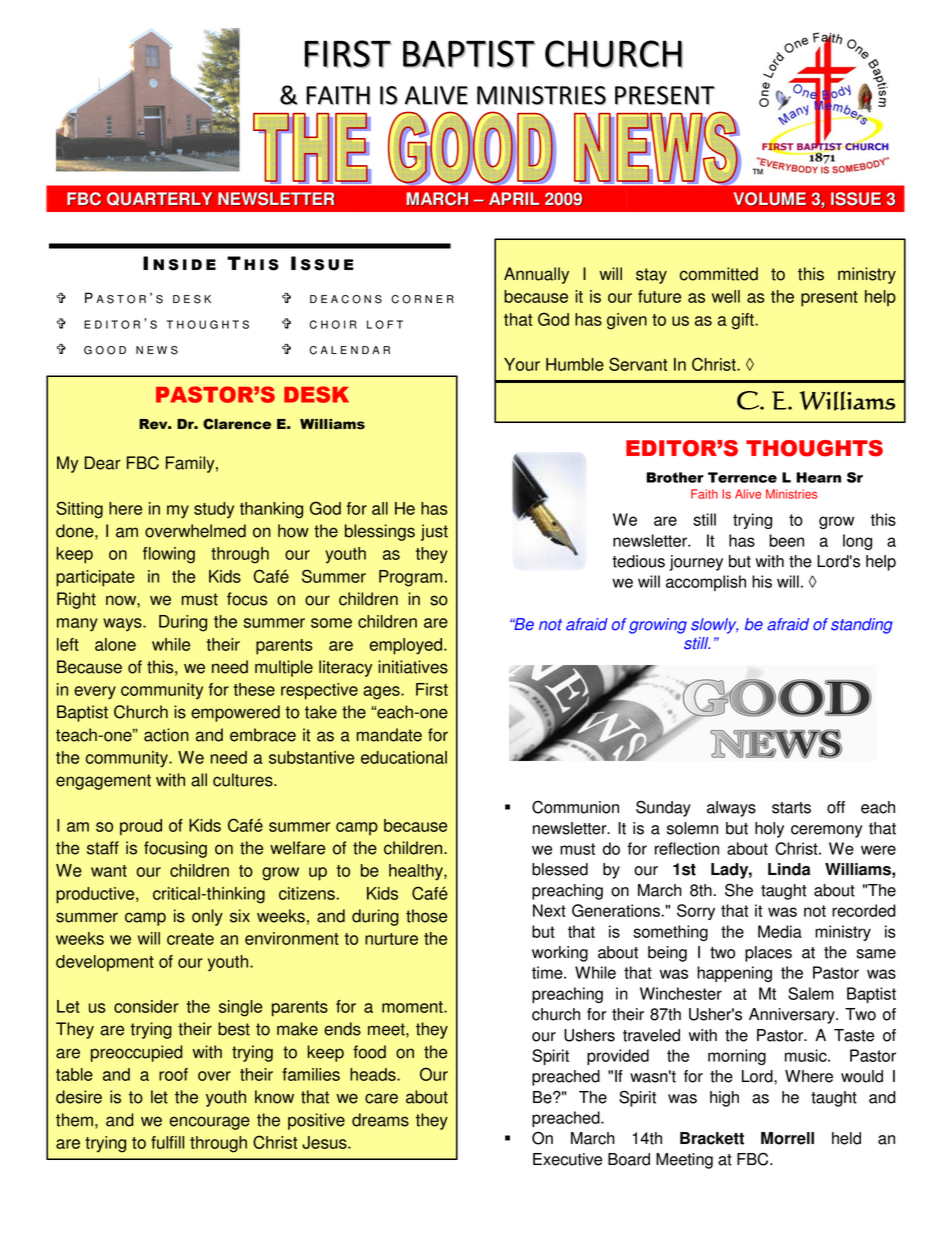  What do you see at coordinates (389, 735) in the page?
I see `mandate` at bounding box center [389, 735].
